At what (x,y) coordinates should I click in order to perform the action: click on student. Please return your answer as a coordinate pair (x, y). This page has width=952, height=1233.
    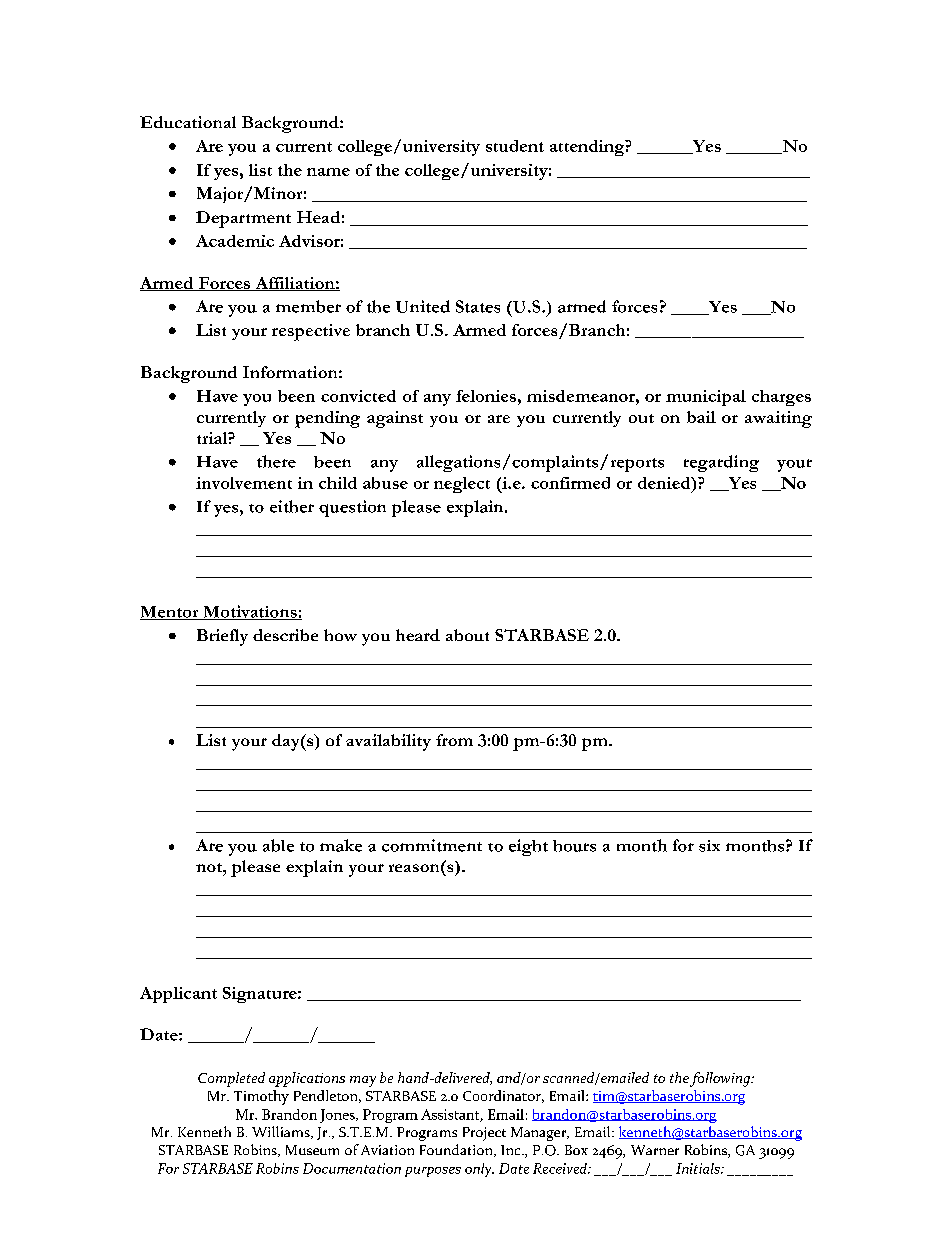
    Looking at the image, I should click on (515, 146).
